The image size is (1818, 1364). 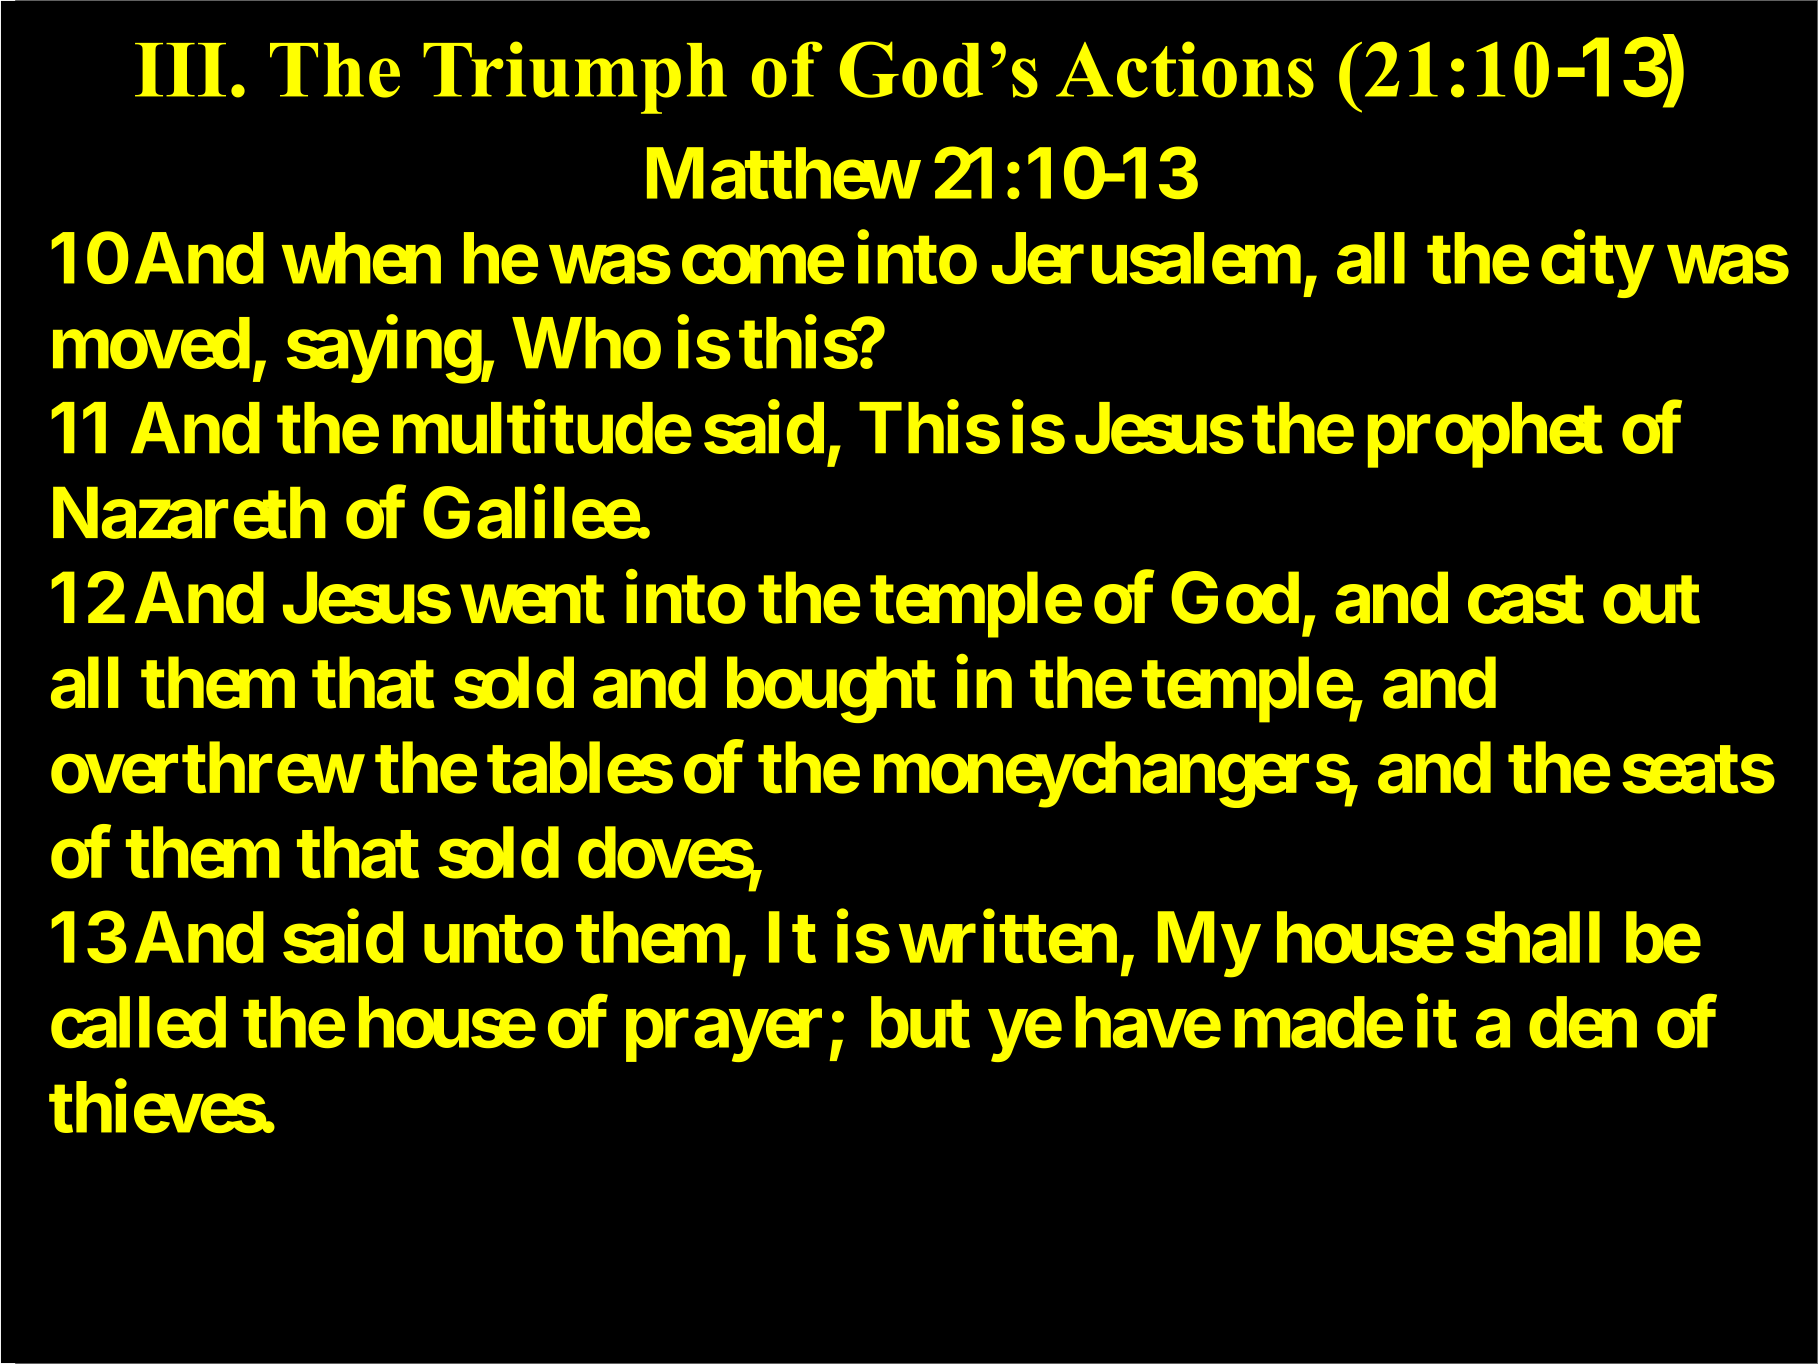 What do you see at coordinates (1583, 1022) in the page?
I see `den` at bounding box center [1583, 1022].
